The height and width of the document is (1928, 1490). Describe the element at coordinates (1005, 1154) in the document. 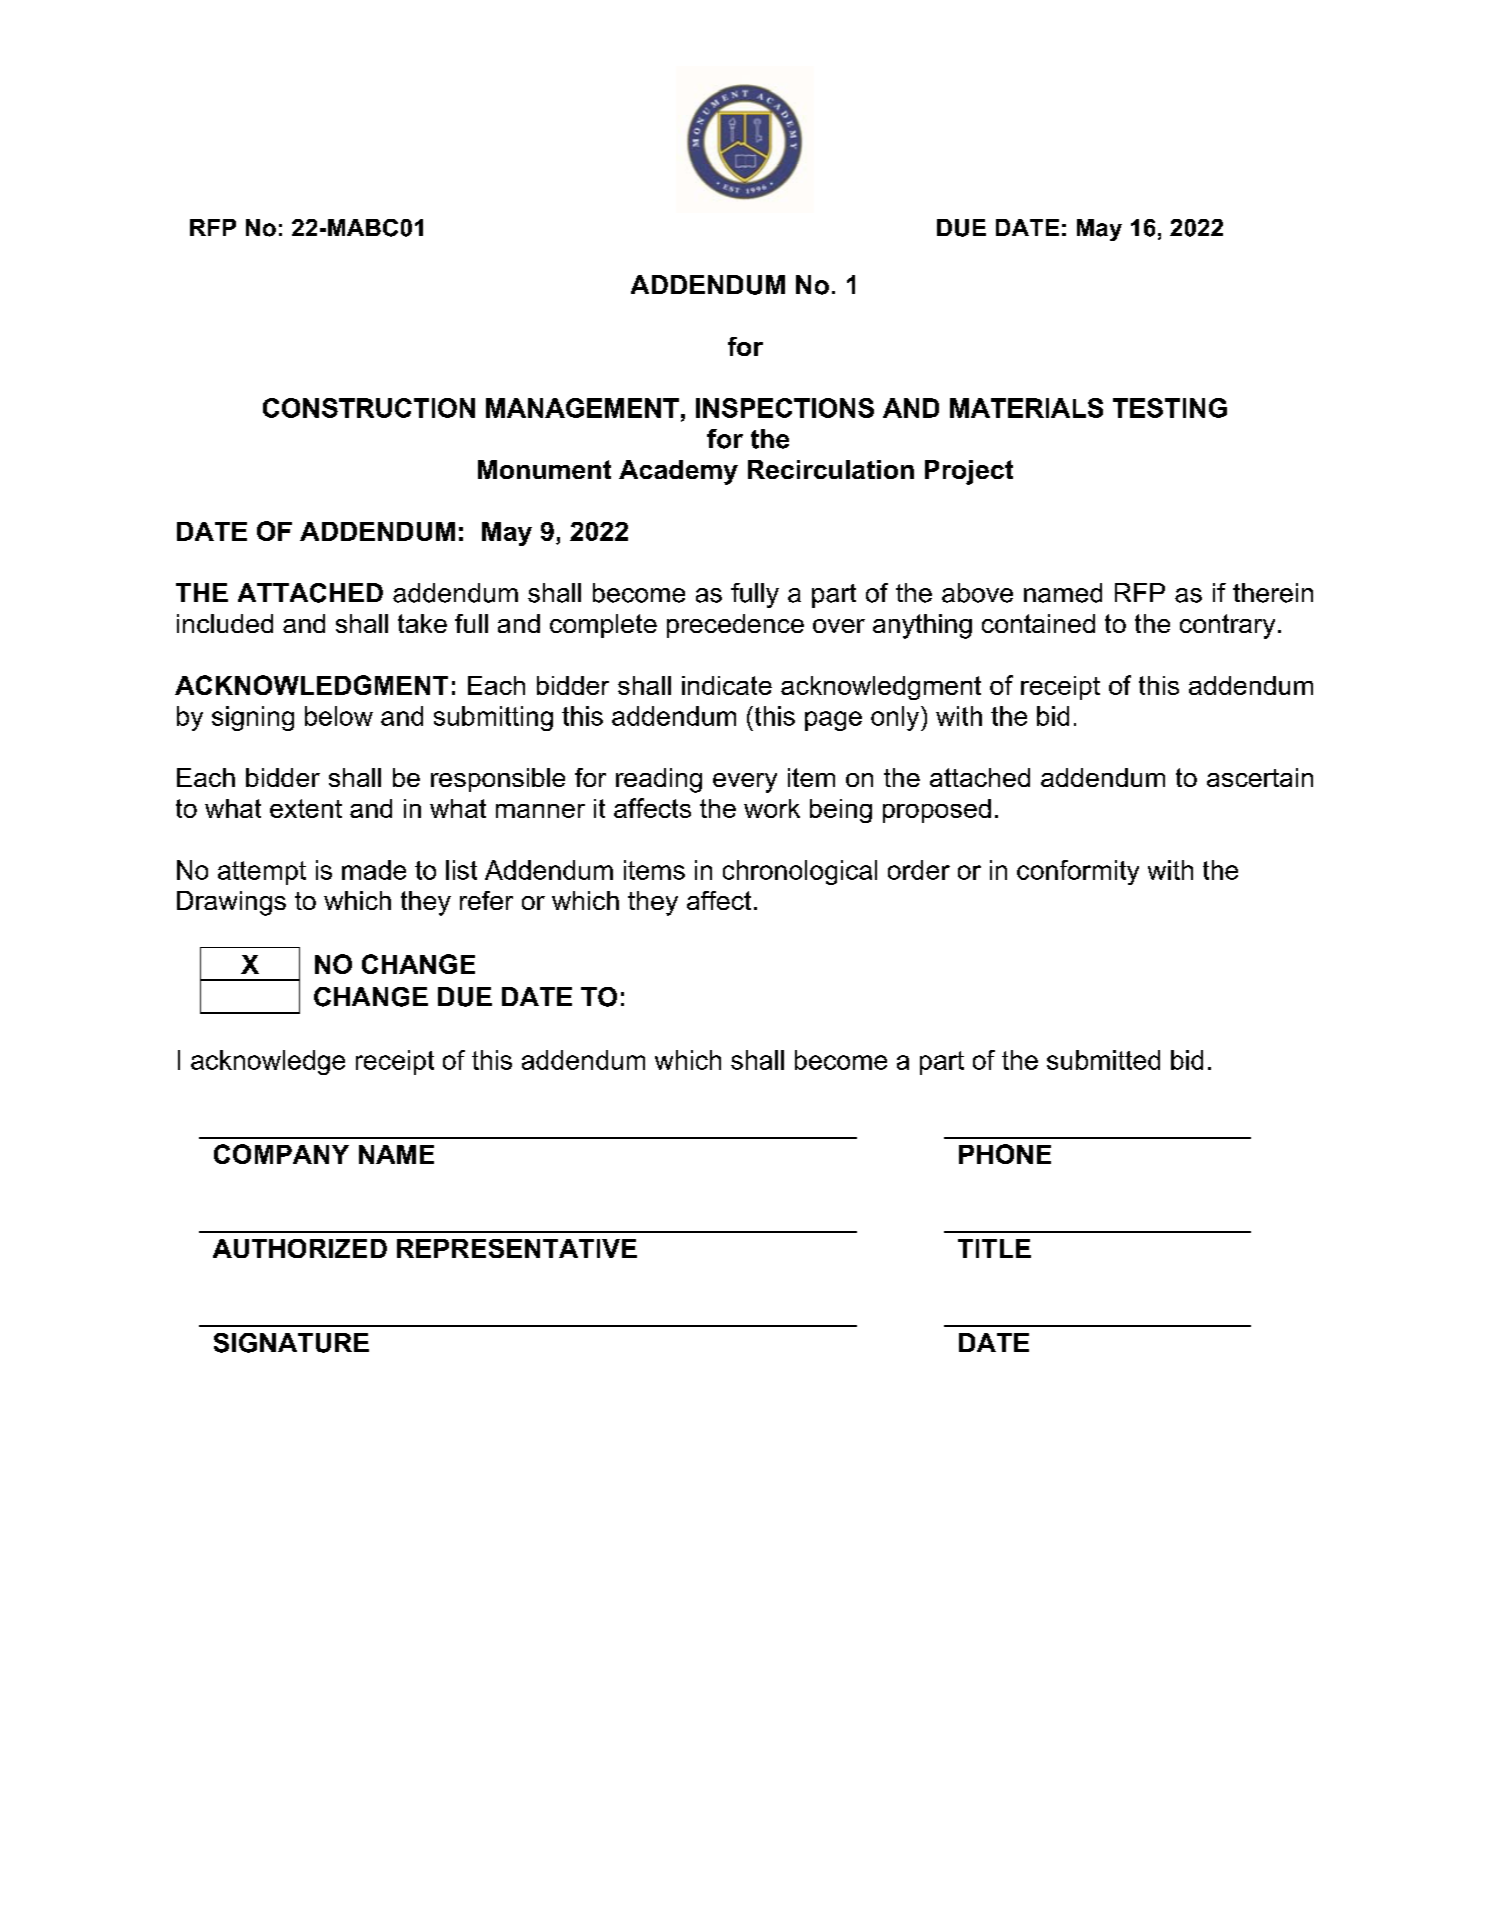

I see `PHONE` at that location.
